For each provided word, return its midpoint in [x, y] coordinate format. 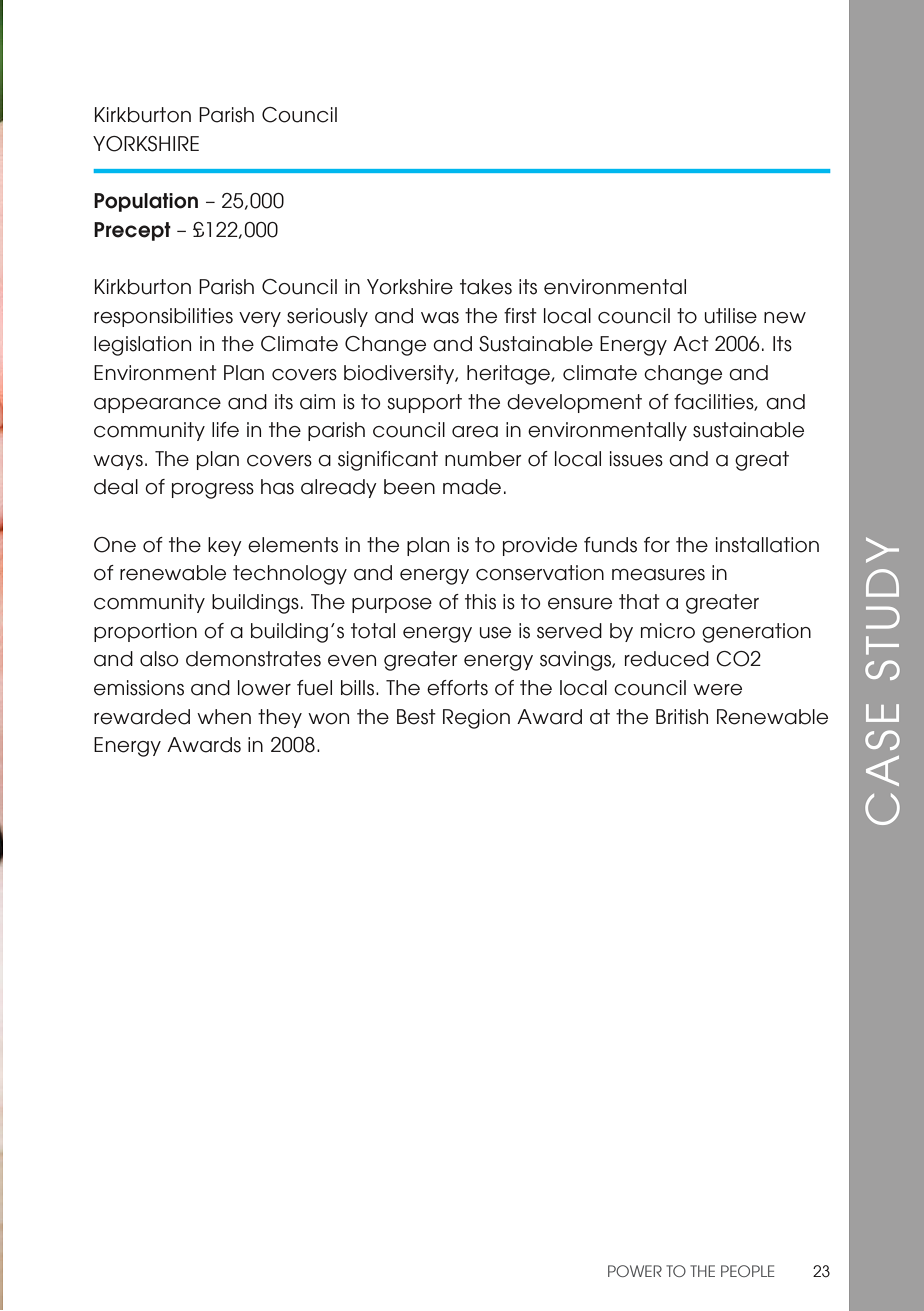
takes [486, 287]
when [224, 717]
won [328, 719]
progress [213, 491]
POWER [635, 1271]
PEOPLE [748, 1271]
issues [636, 459]
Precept [132, 231]
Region [476, 719]
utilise [730, 316]
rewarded [142, 717]
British [682, 717]
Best [416, 717]
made [472, 487]
